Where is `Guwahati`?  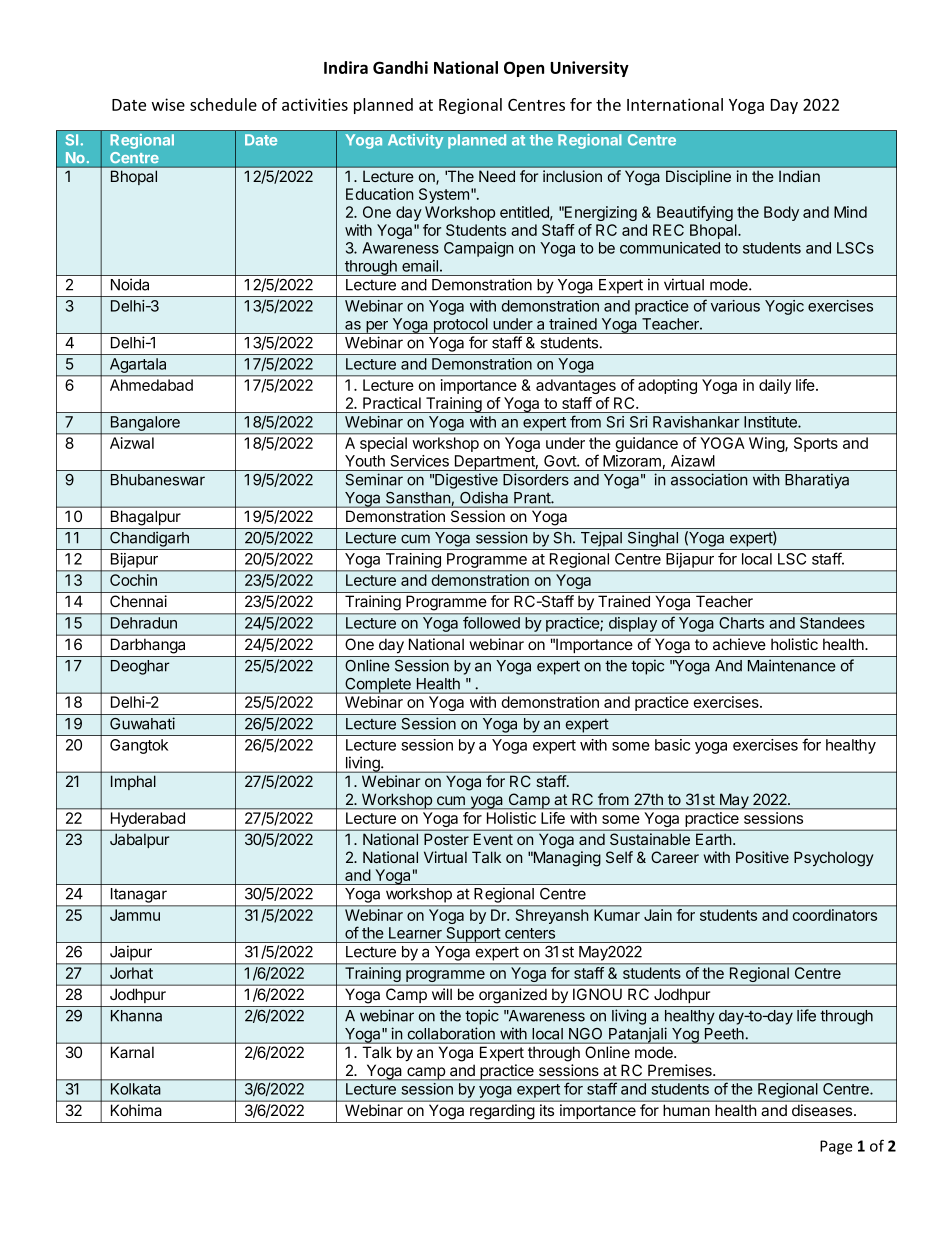
Guwahati is located at coordinates (142, 723).
